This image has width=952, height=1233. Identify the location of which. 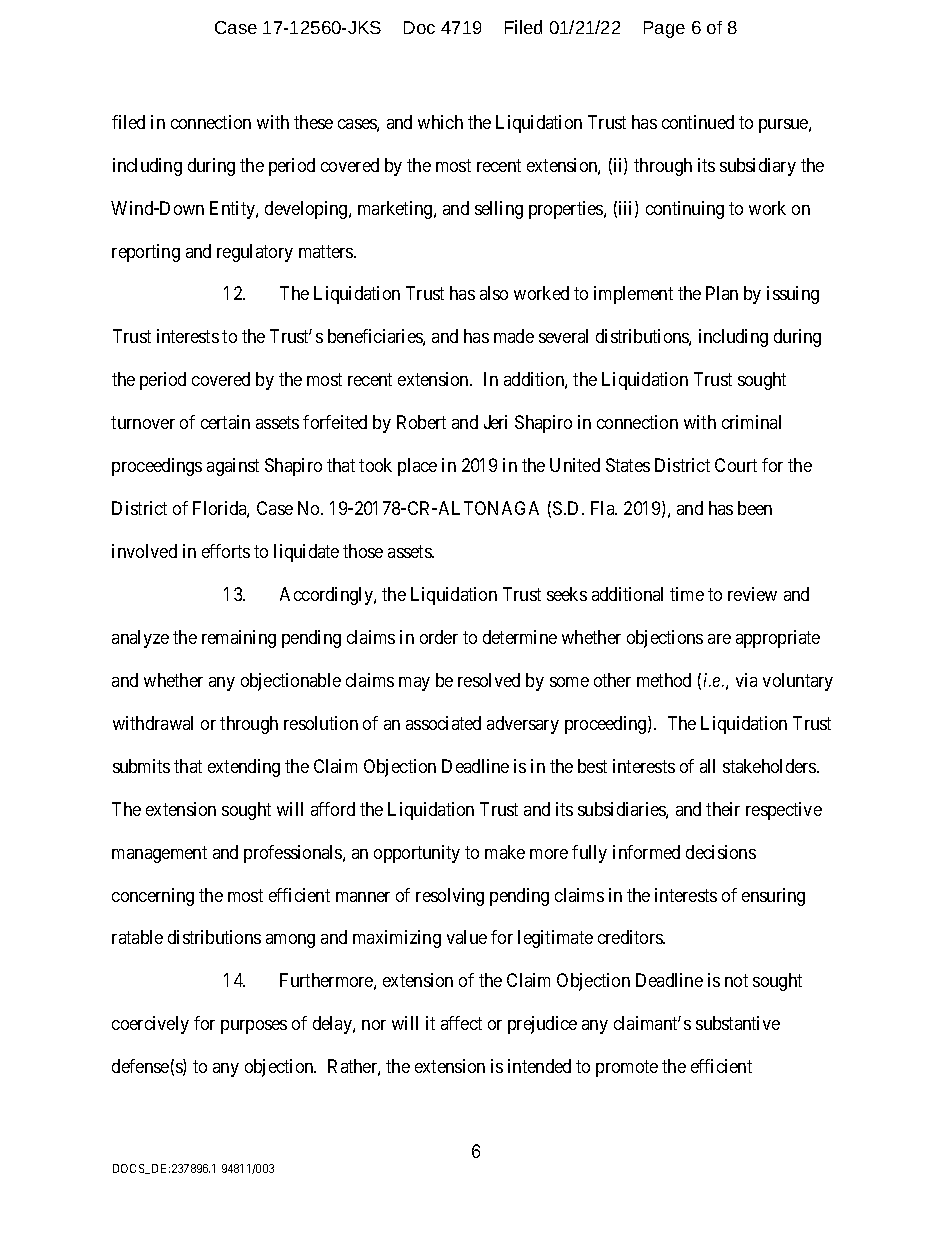
(440, 122).
